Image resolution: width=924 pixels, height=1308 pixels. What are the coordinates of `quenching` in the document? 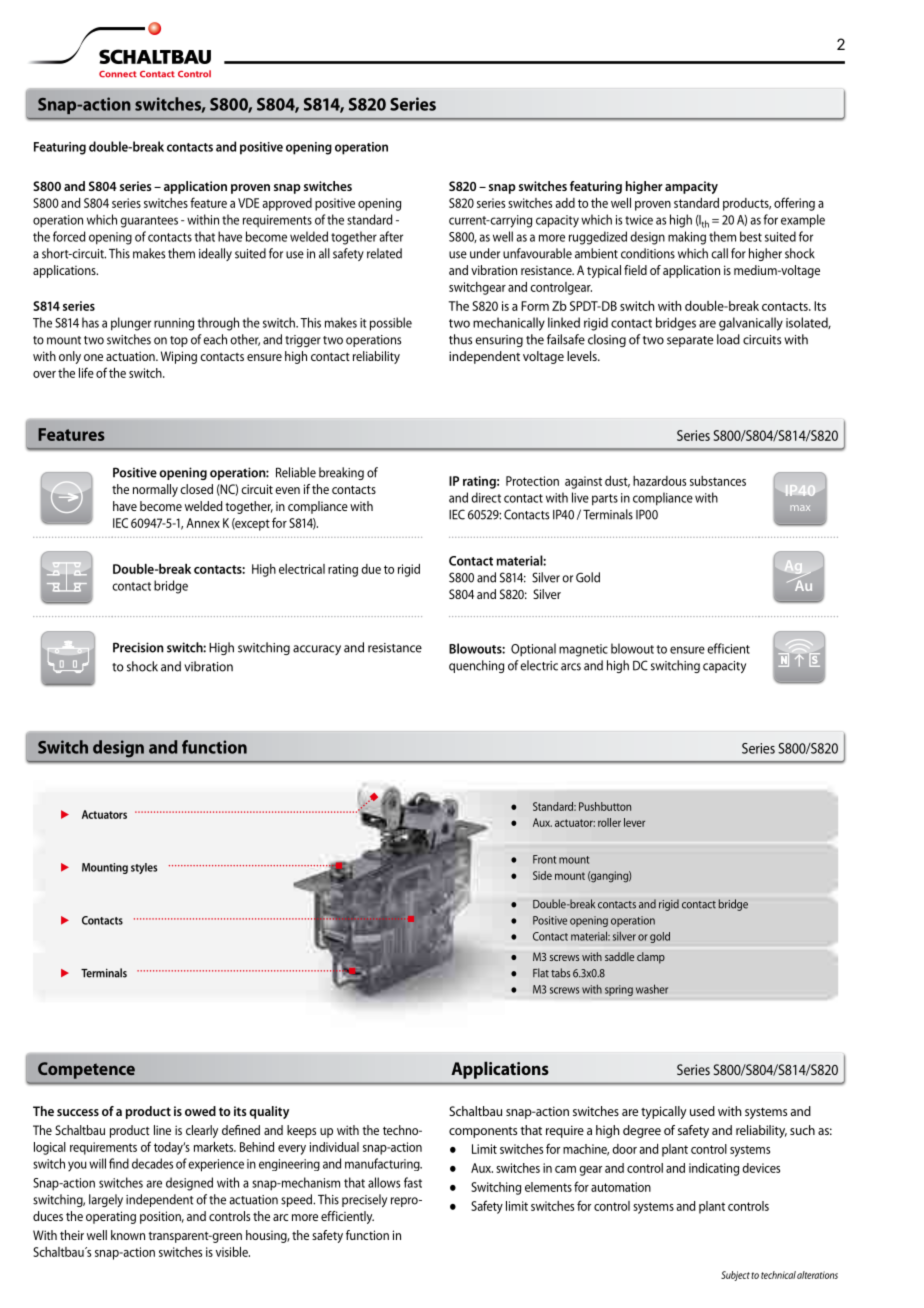 It's located at (476, 666).
